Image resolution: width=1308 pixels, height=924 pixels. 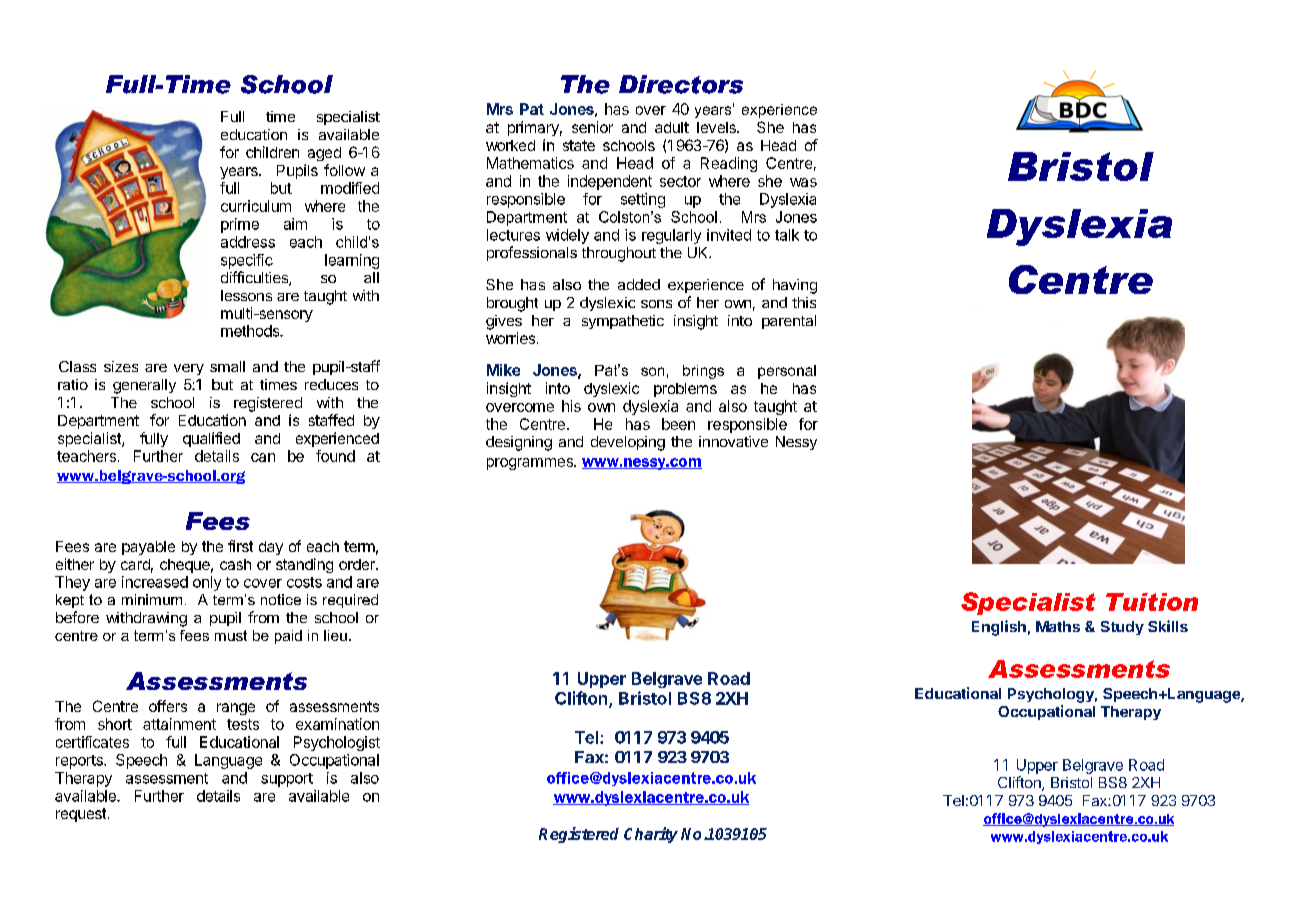 I want to click on parental, so click(x=789, y=322).
